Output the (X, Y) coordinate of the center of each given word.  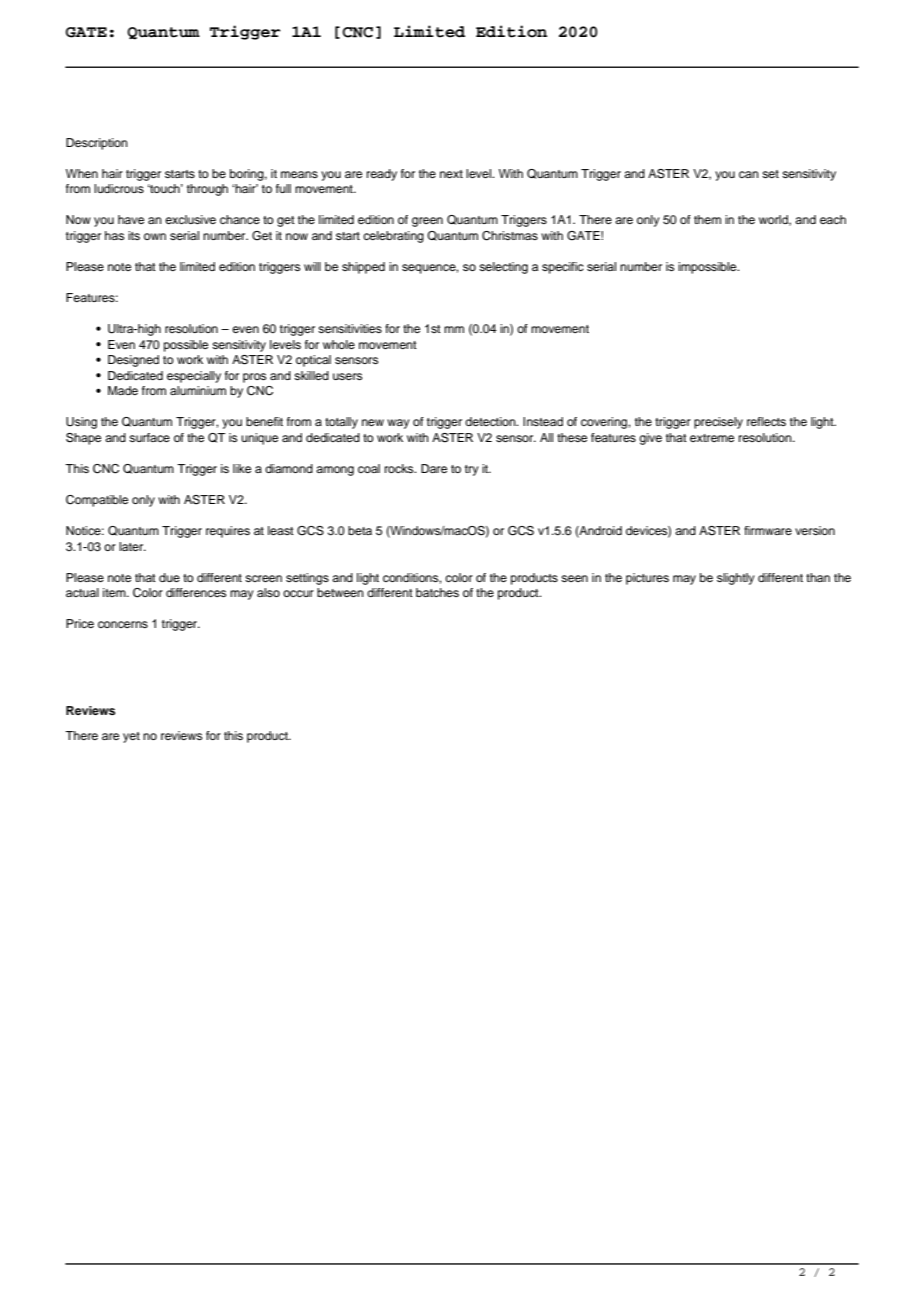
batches (437, 592)
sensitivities (350, 328)
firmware (768, 530)
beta (360, 530)
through (207, 190)
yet (131, 737)
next (451, 174)
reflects (766, 421)
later (132, 546)
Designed (133, 361)
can (749, 174)
